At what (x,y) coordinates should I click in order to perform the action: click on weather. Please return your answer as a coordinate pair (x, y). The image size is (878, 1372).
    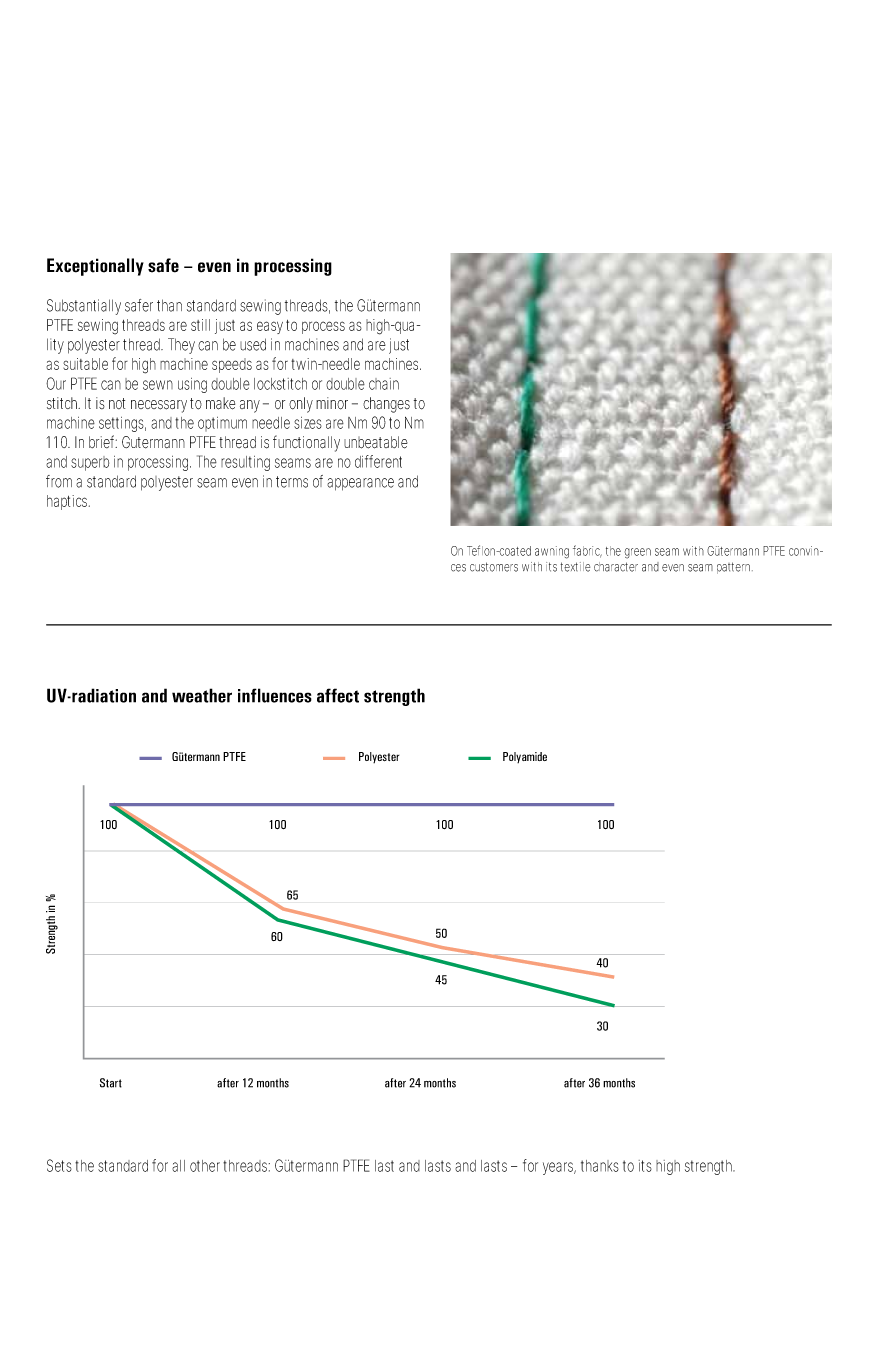
    Looking at the image, I should click on (202, 695).
